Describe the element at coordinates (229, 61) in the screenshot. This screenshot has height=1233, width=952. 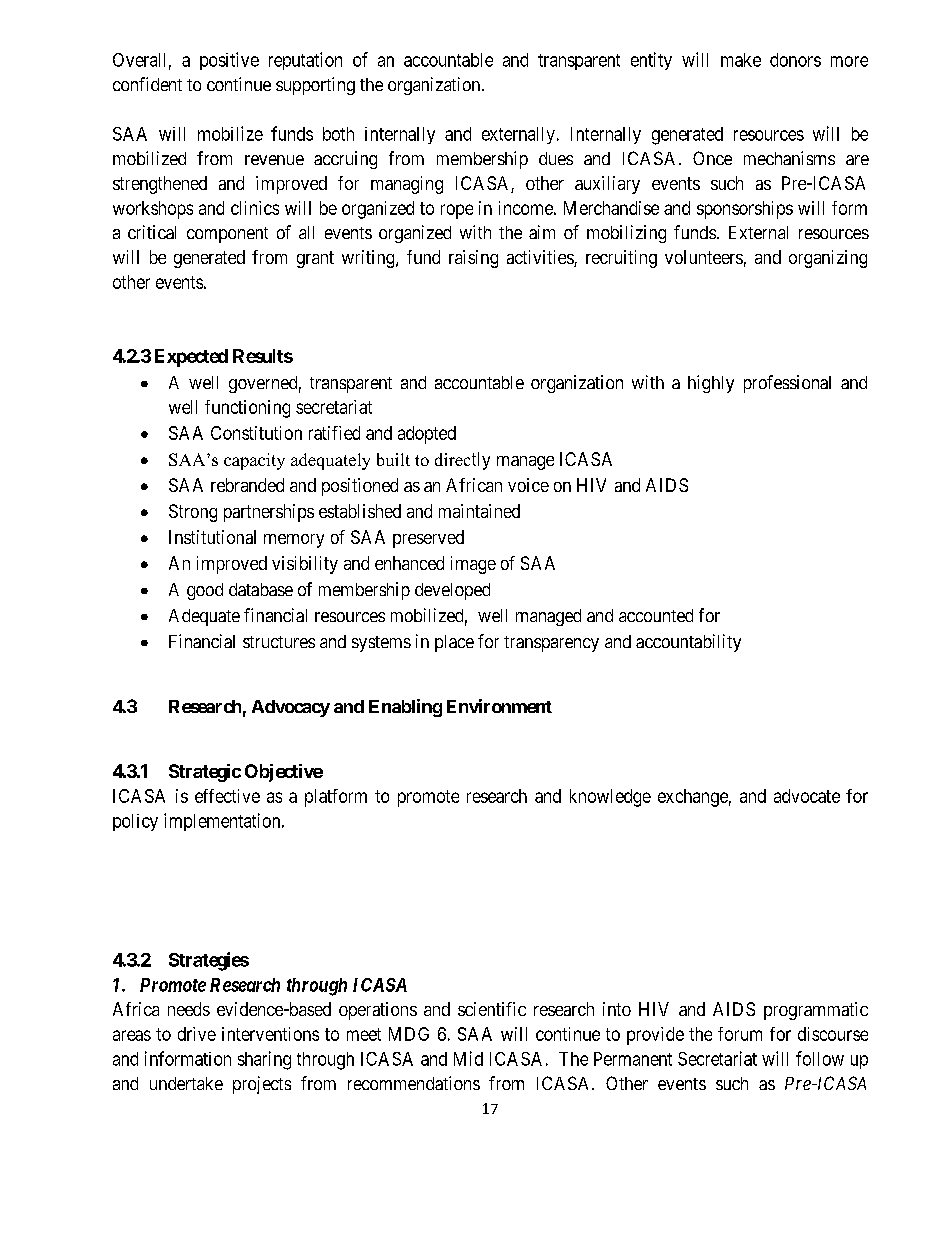
I see `positive` at that location.
